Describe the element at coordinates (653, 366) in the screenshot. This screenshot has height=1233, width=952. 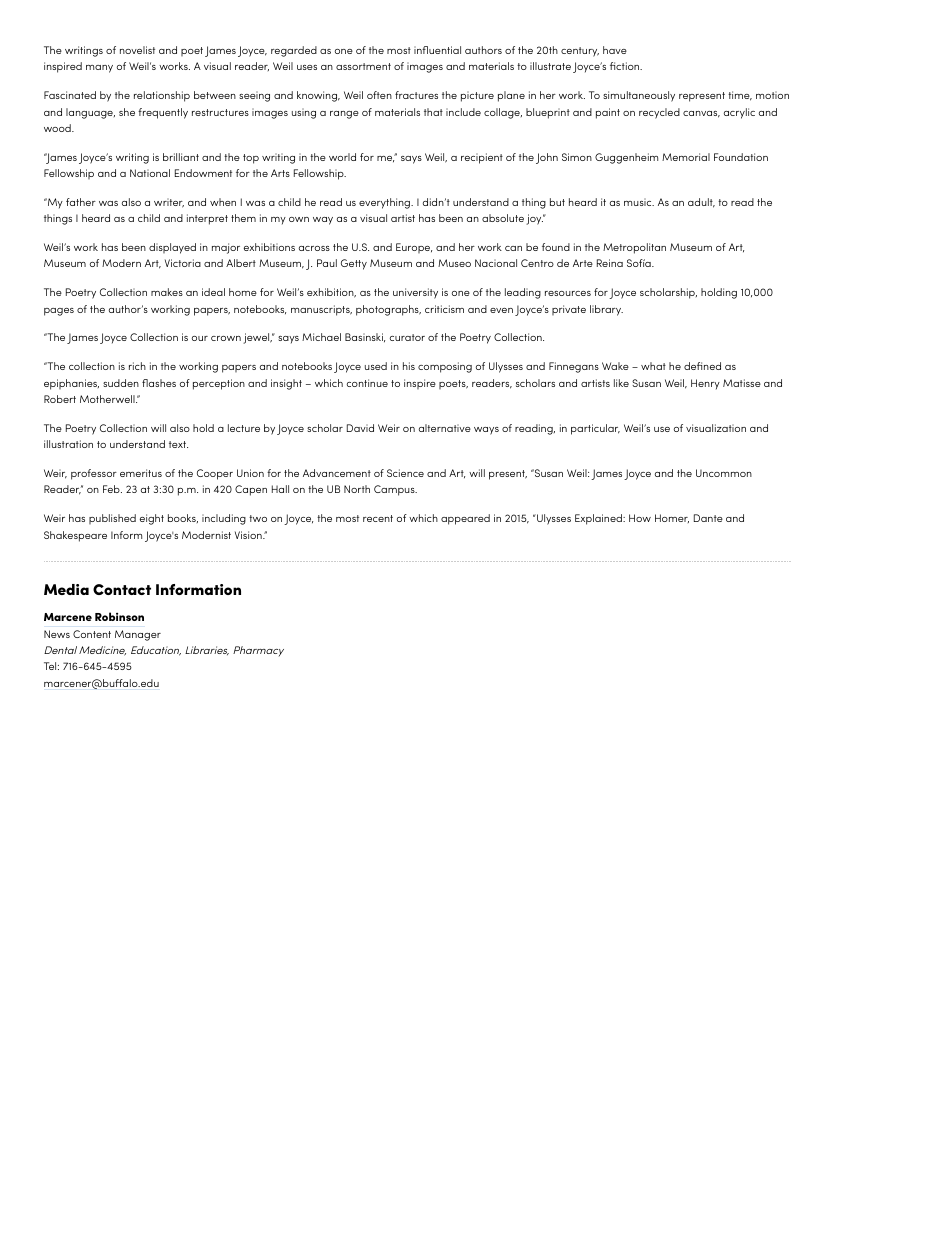
I see `what` at that location.
